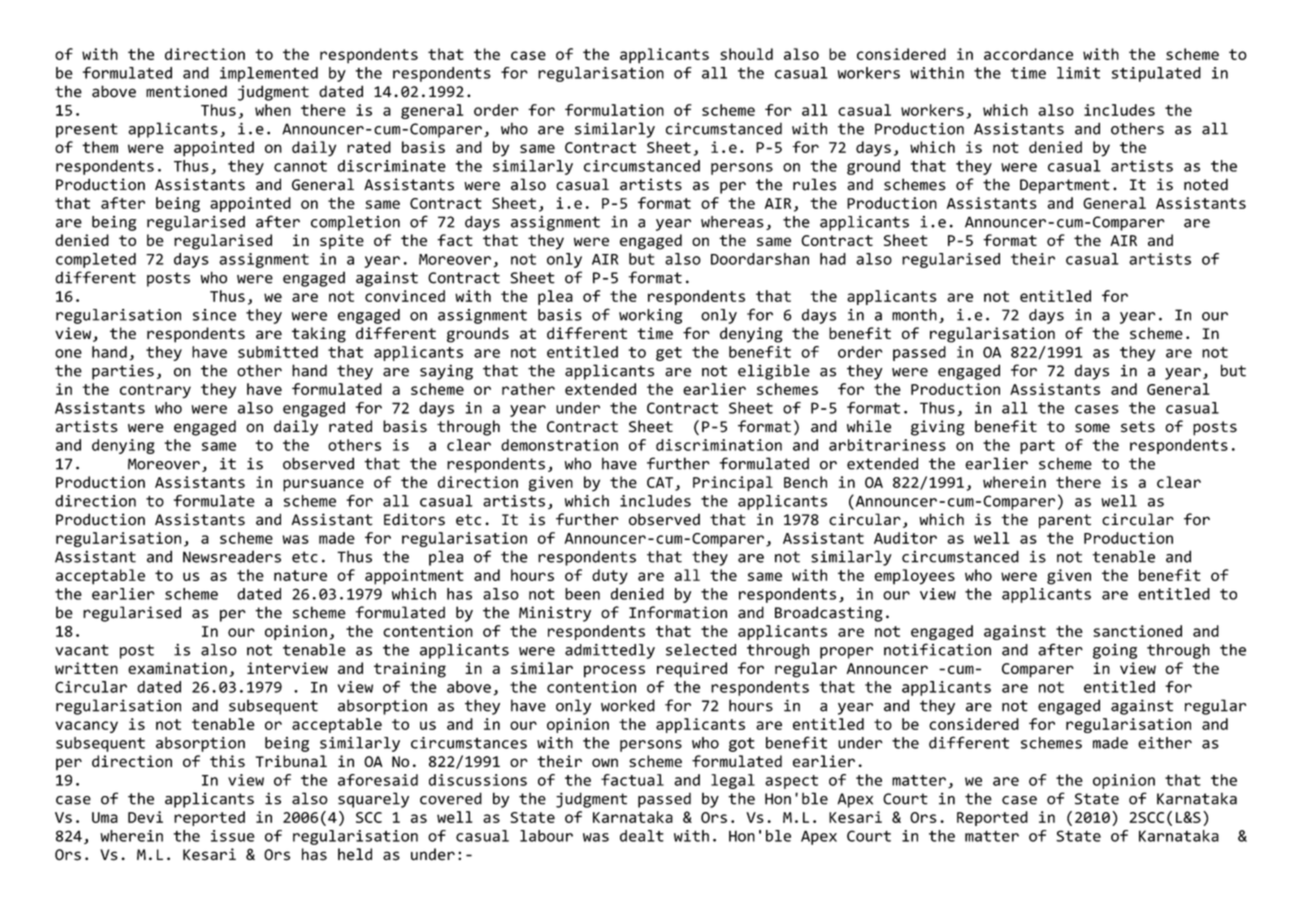 The image size is (1308, 924). Describe the element at coordinates (186, 91) in the page. I see `mentioned` at that location.
